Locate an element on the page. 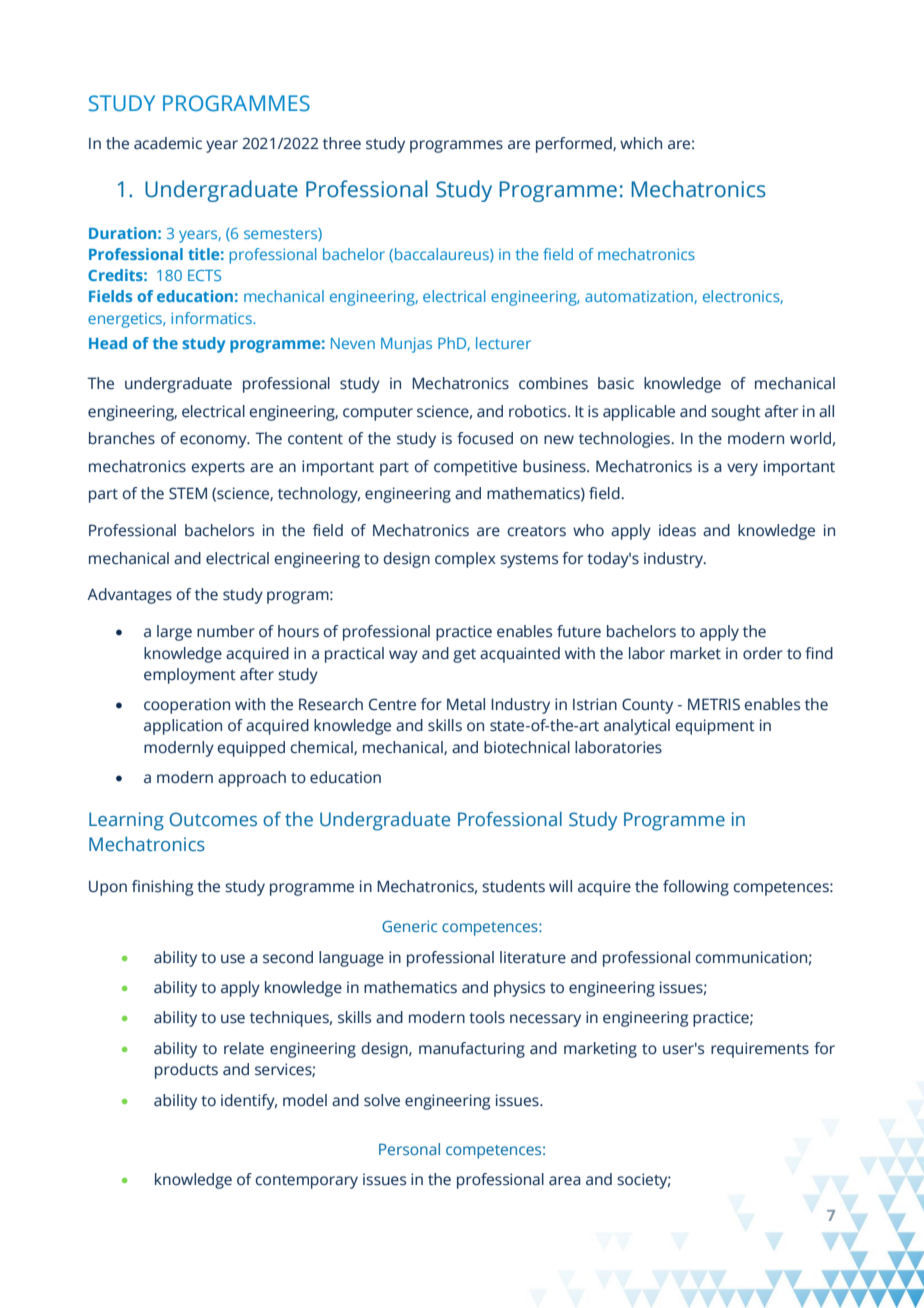  academic is located at coordinates (168, 143).
